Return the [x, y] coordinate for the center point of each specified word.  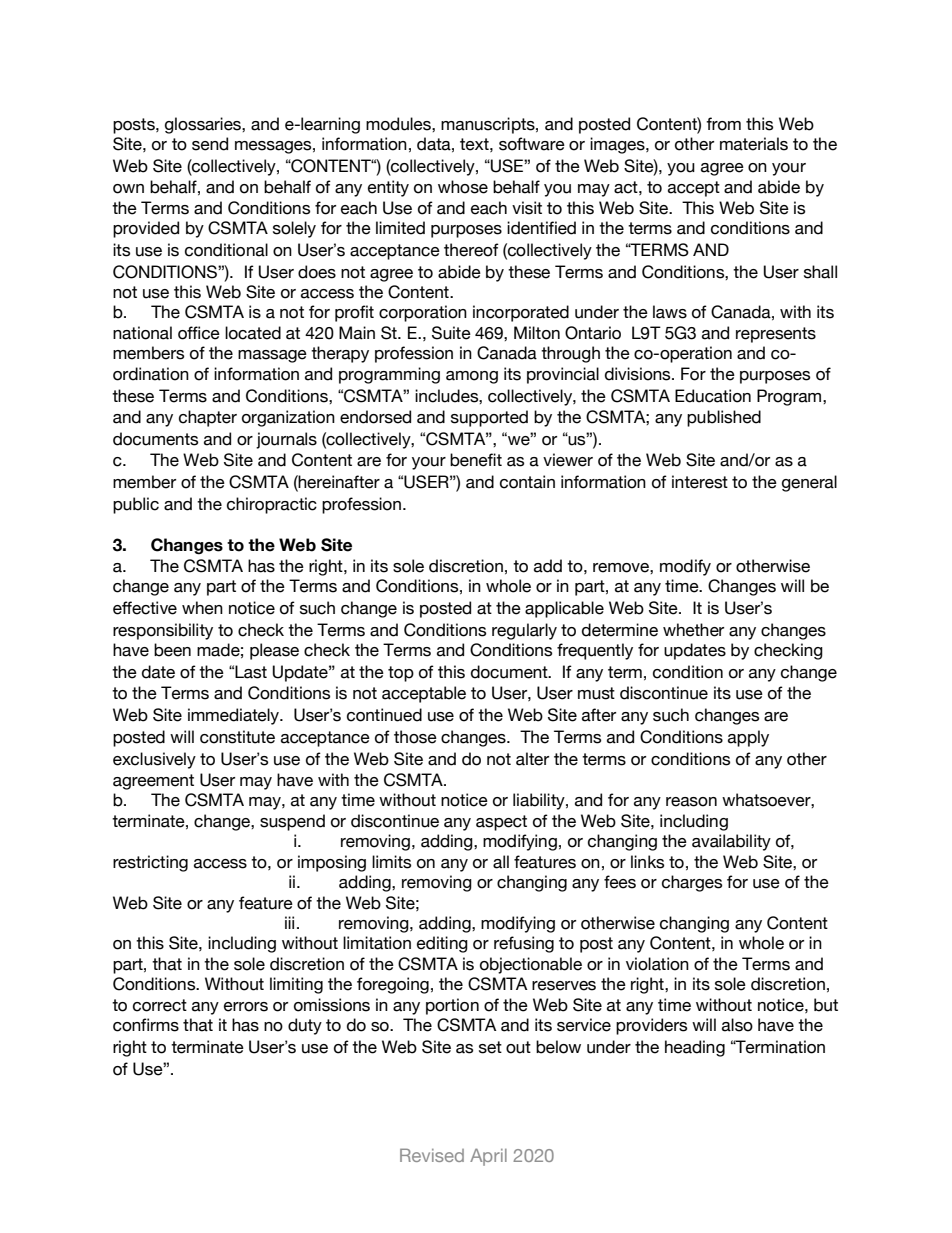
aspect [501, 823]
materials [754, 144]
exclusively [154, 760]
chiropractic [272, 505]
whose [463, 187]
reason [691, 802]
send [210, 144]
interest [700, 482]
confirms [146, 1025]
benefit [476, 460]
